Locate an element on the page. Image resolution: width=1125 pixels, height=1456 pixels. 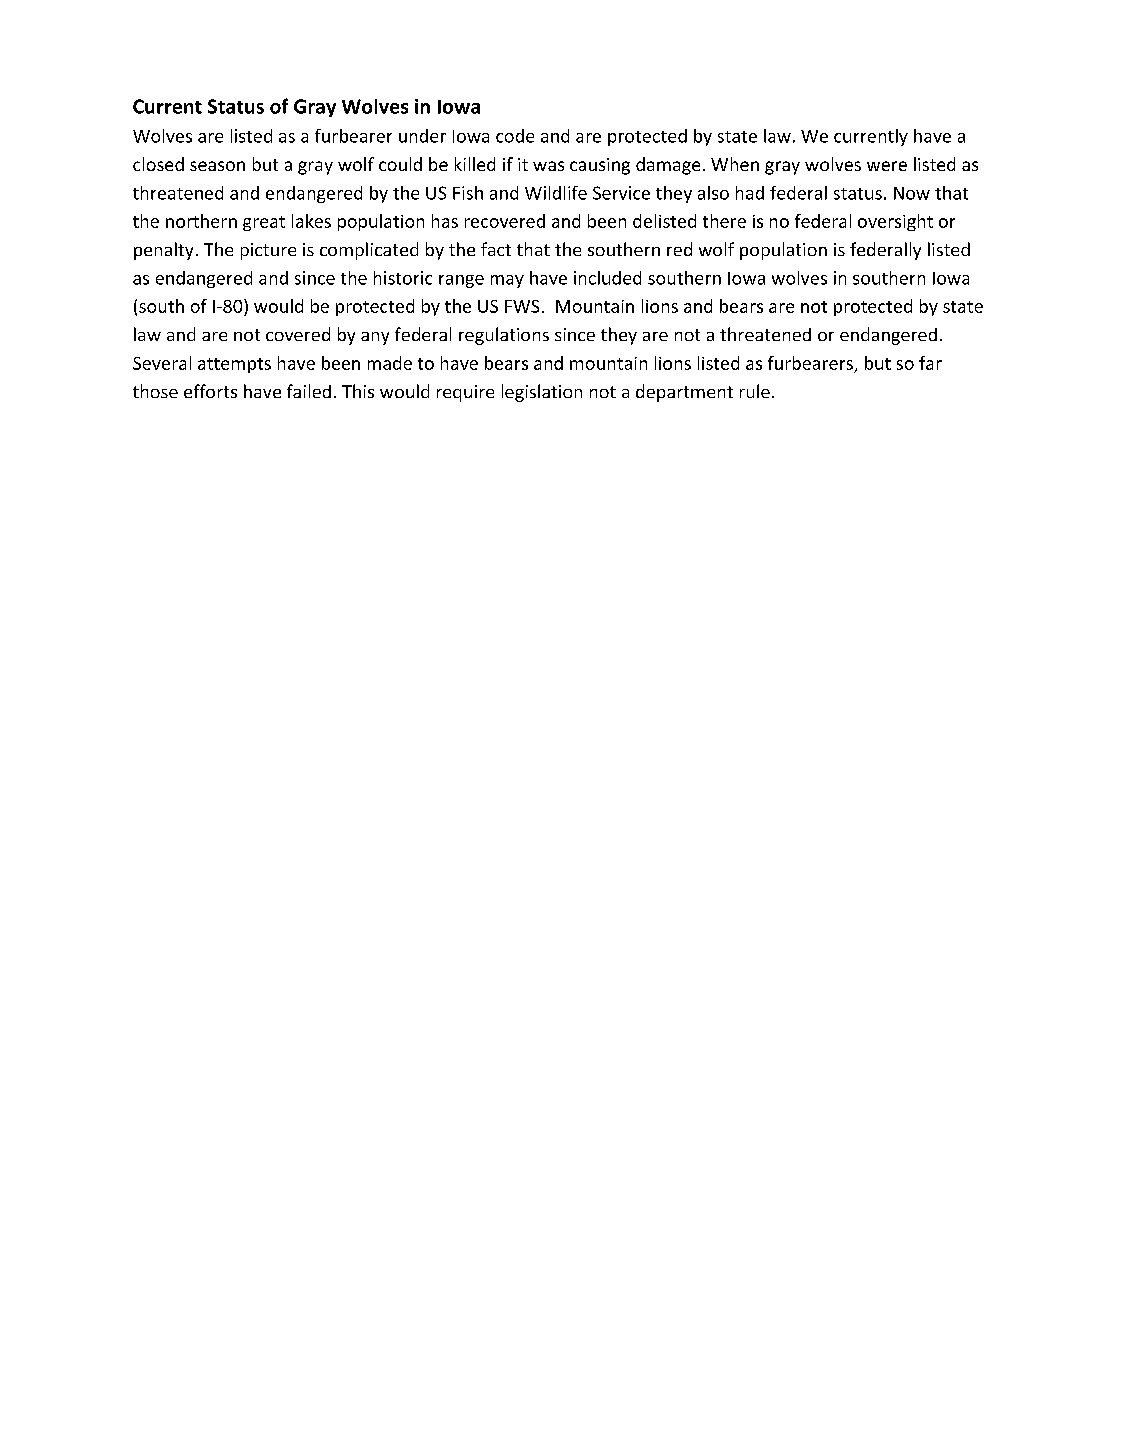
picture is located at coordinates (268, 251).
